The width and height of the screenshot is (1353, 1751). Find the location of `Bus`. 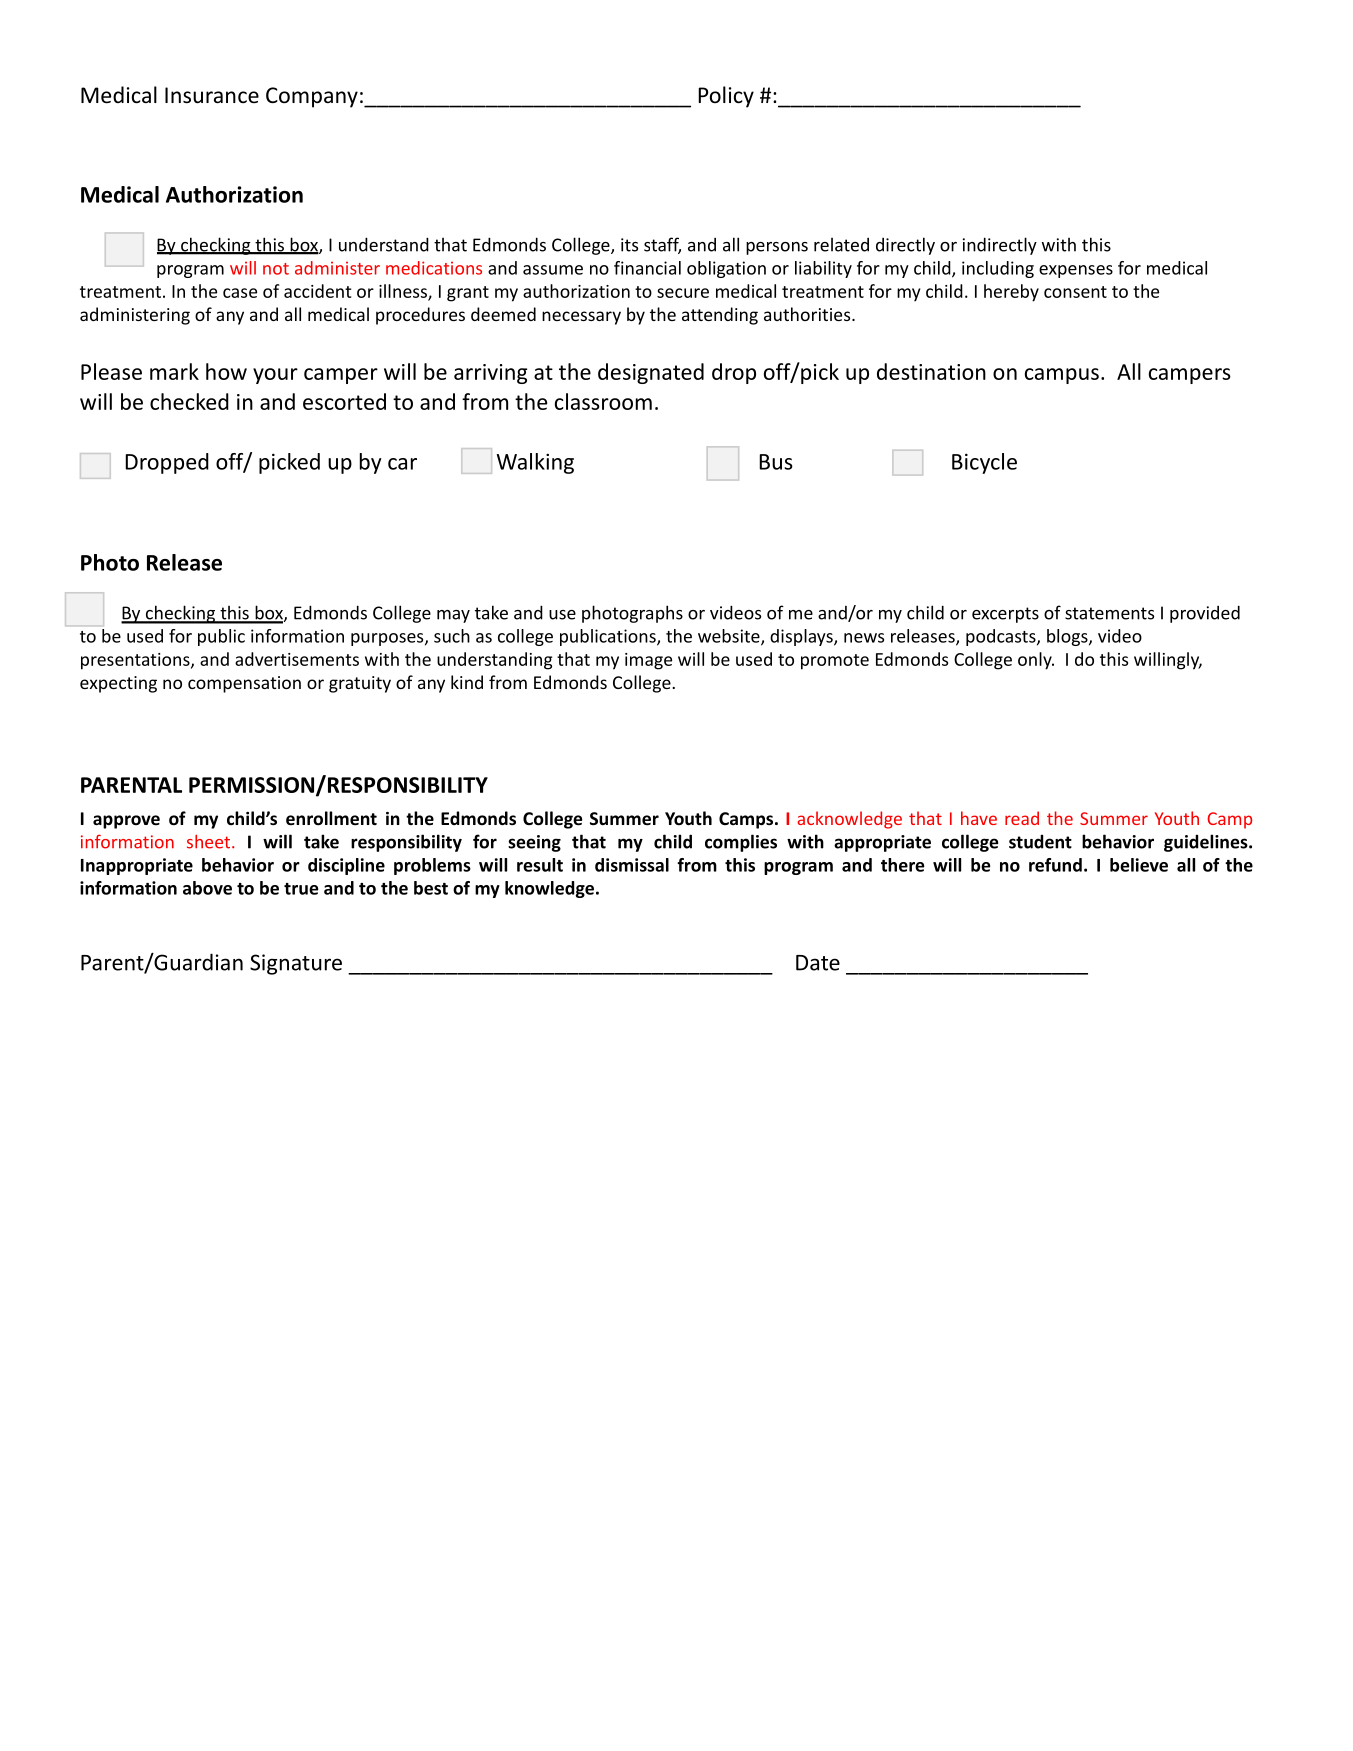

Bus is located at coordinates (776, 462).
